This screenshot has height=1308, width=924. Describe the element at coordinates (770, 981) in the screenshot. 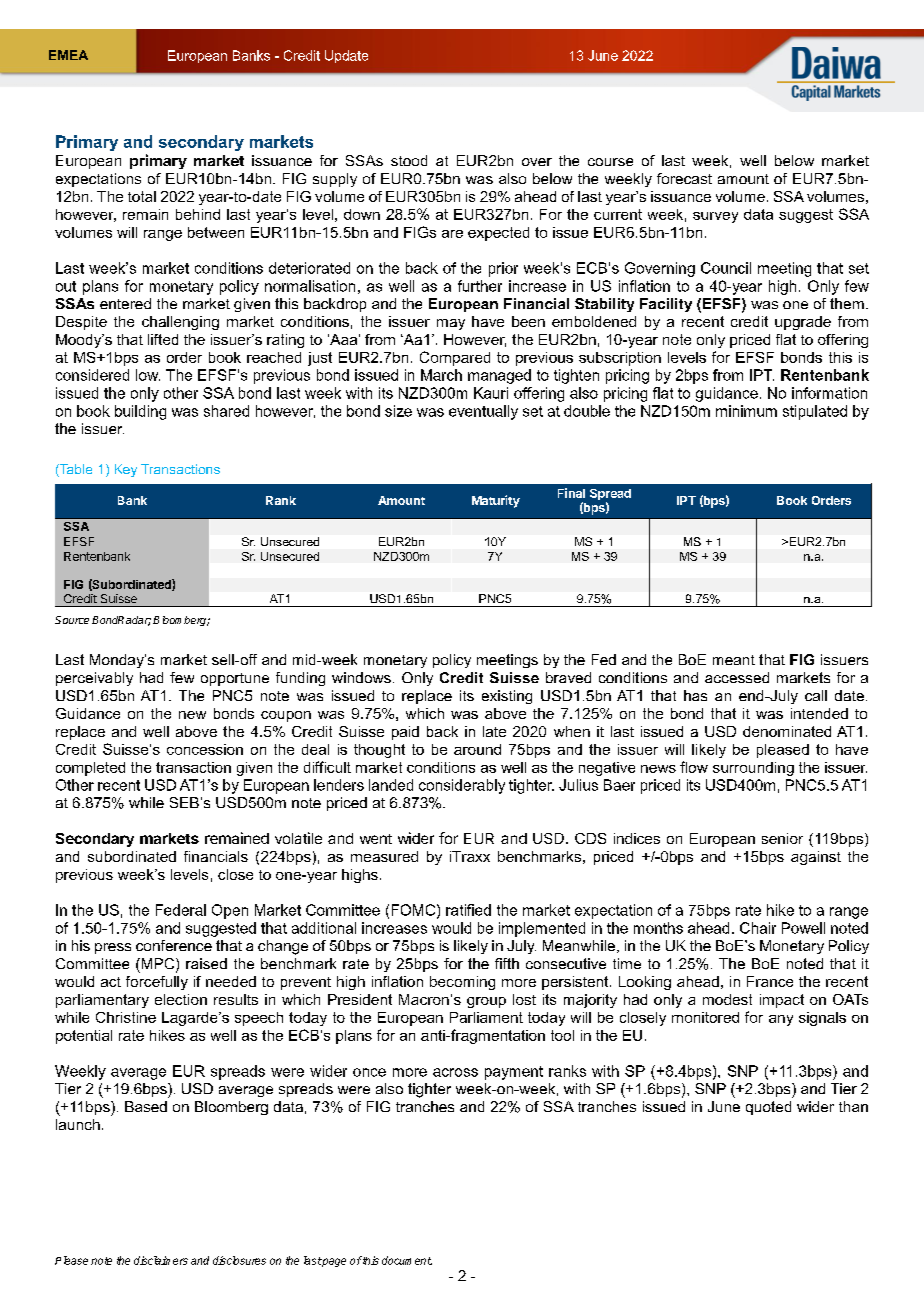

I see `France` at that location.
